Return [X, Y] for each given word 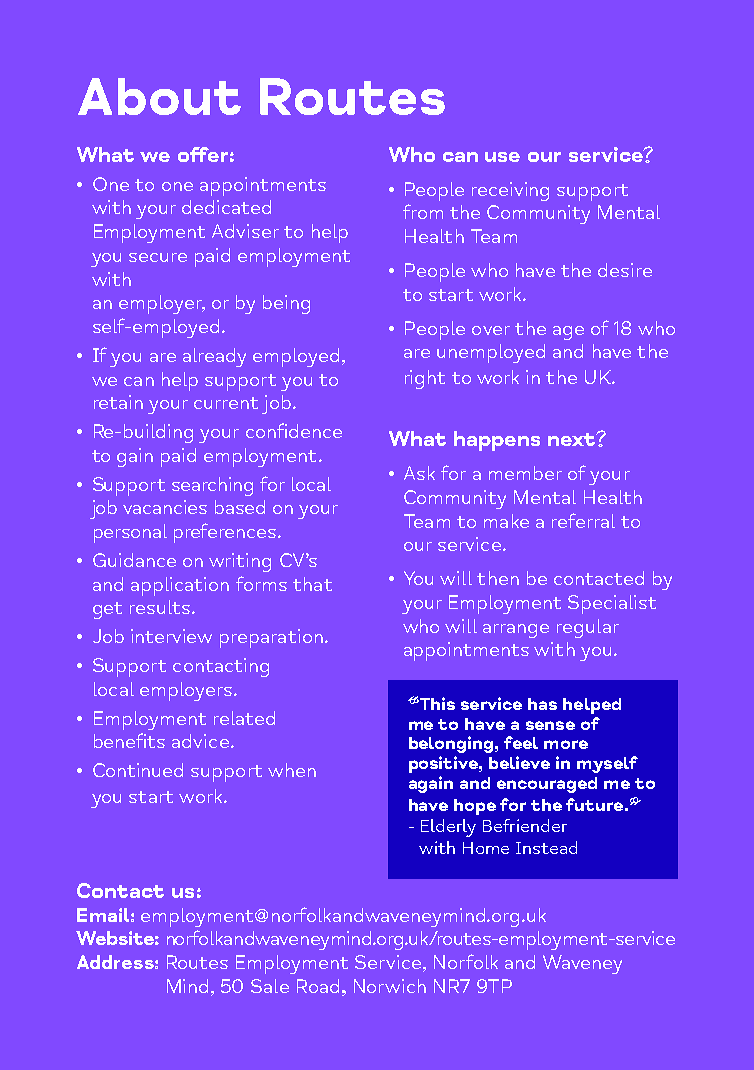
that [312, 584]
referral [583, 520]
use [502, 157]
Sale [270, 986]
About [159, 96]
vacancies [165, 507]
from [423, 211]
